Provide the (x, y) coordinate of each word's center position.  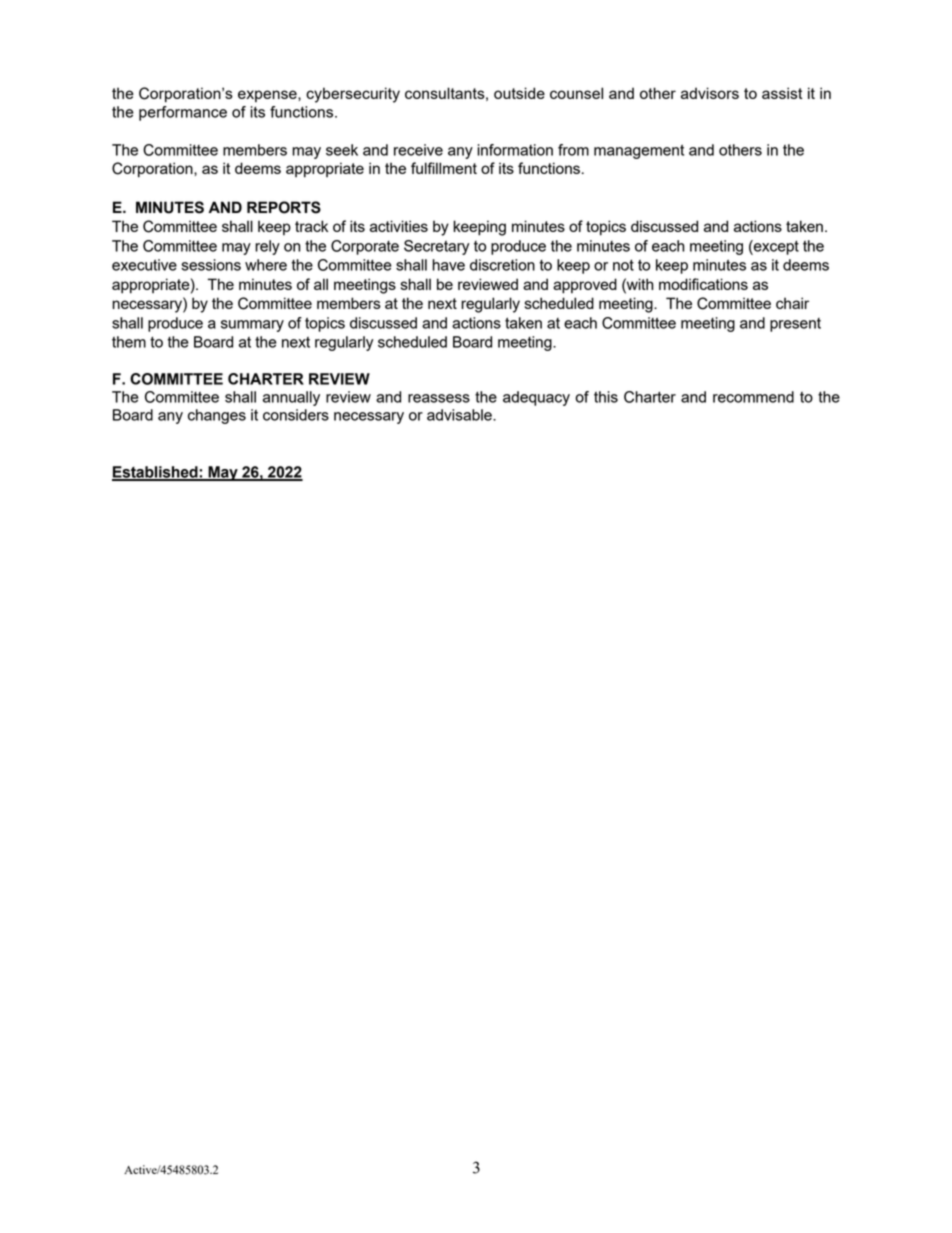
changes (217, 416)
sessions (211, 265)
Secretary (436, 247)
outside (519, 93)
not (623, 265)
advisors (710, 93)
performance (183, 113)
